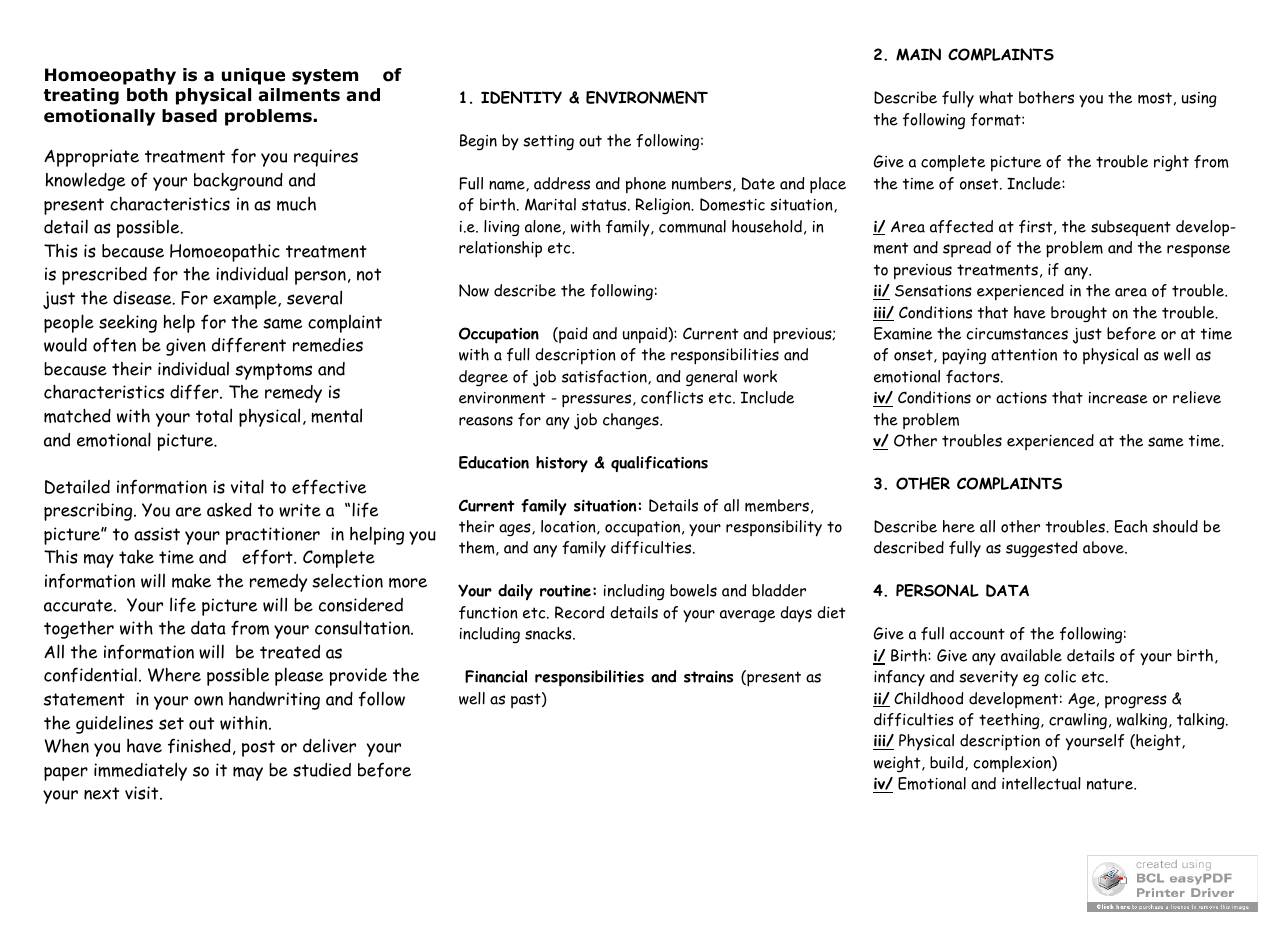 The image size is (1288, 942). I want to click on IDENTITY, so click(521, 97).
